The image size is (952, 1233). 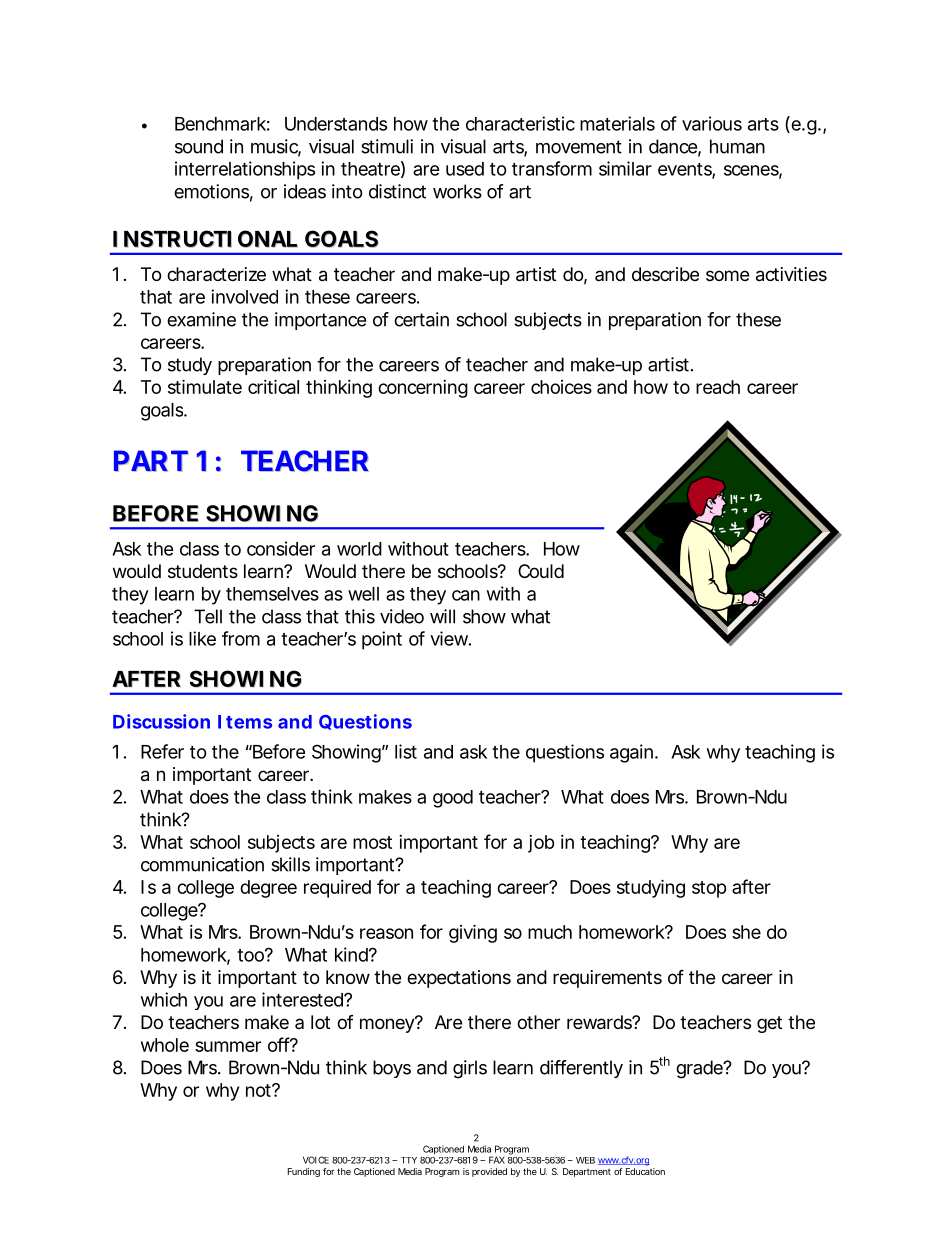 I want to click on Tell, so click(x=208, y=616).
